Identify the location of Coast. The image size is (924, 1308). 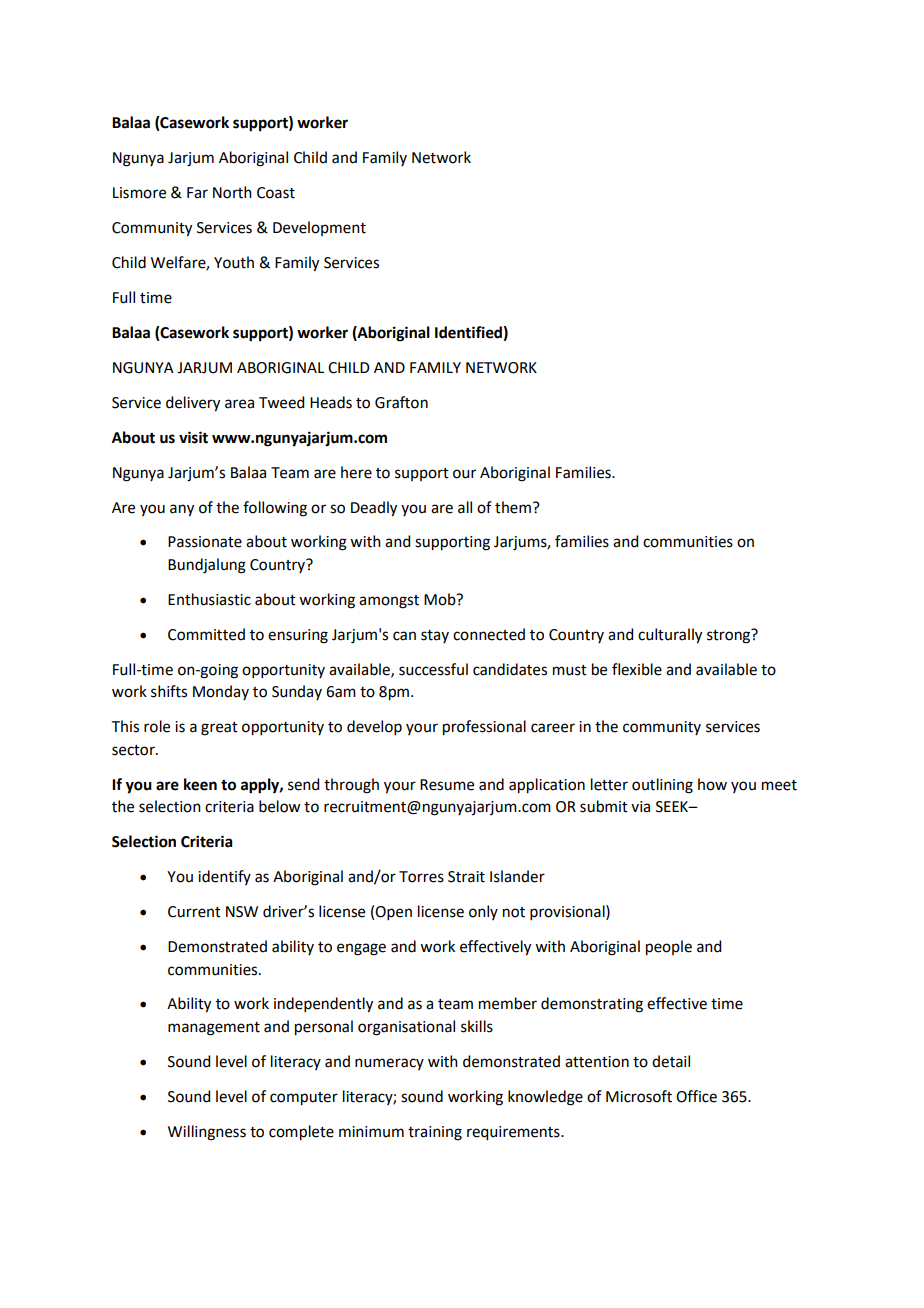
(276, 193).
